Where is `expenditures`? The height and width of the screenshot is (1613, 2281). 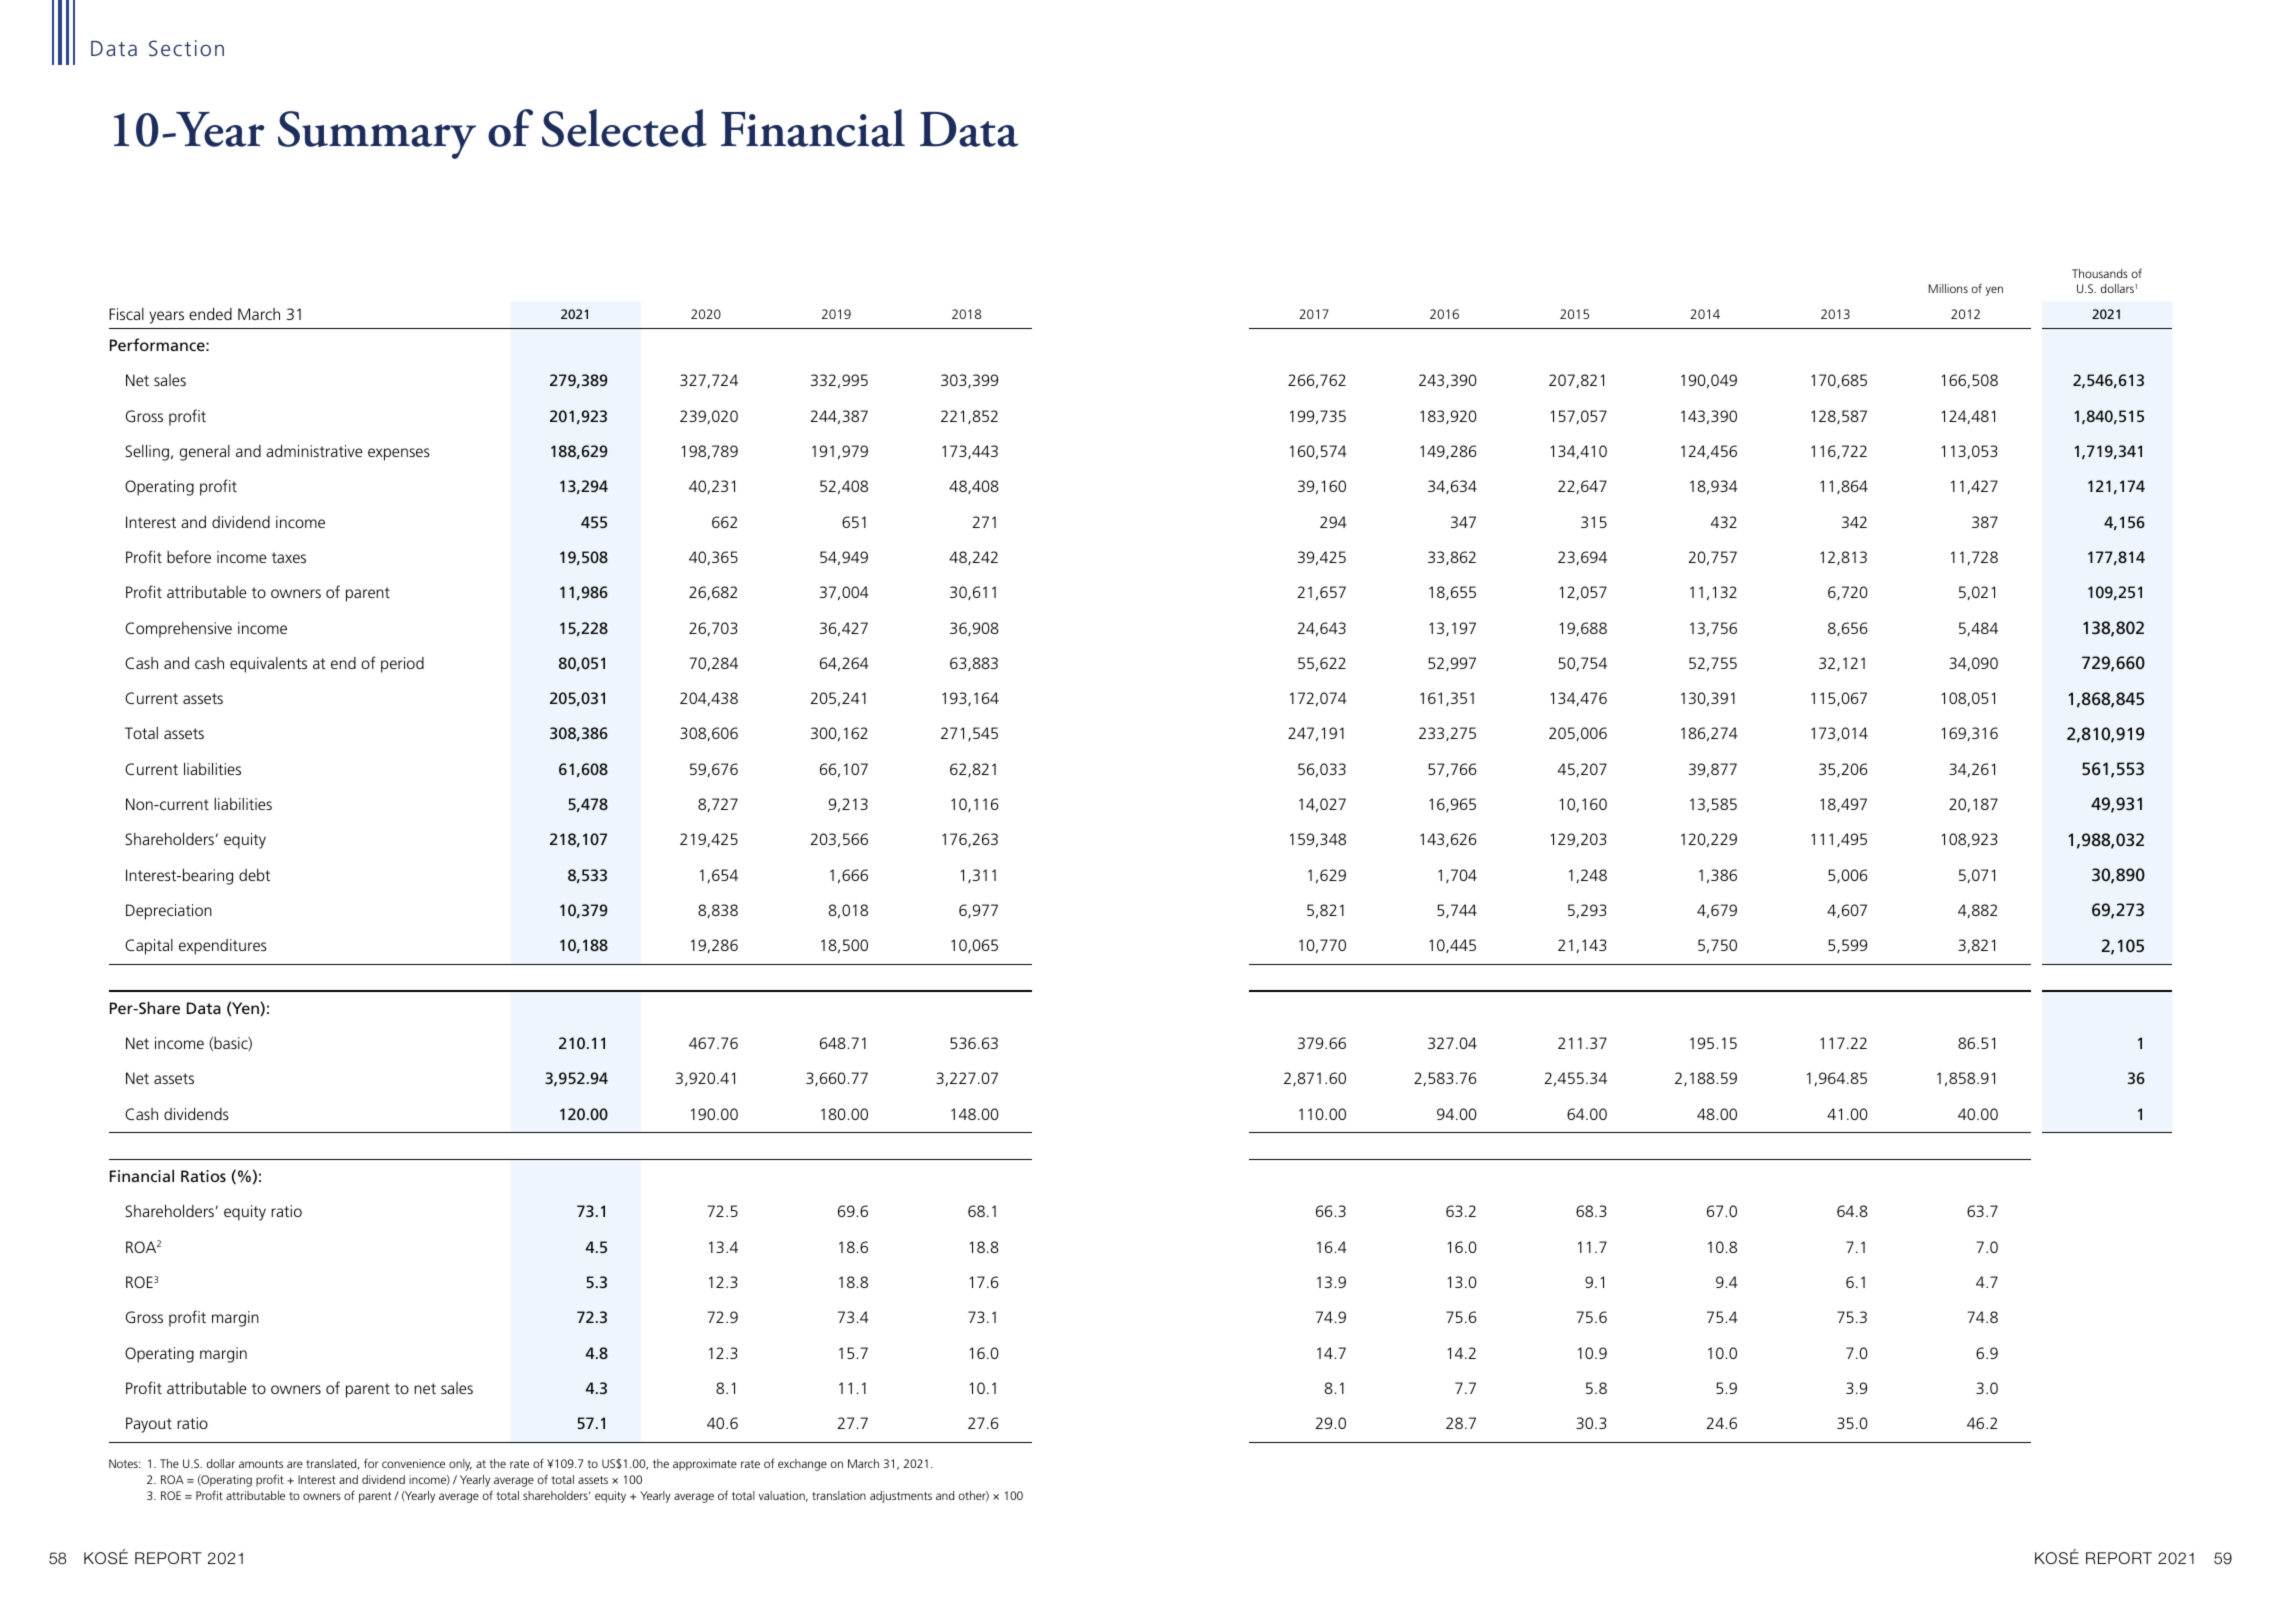
expenditures is located at coordinates (223, 947).
